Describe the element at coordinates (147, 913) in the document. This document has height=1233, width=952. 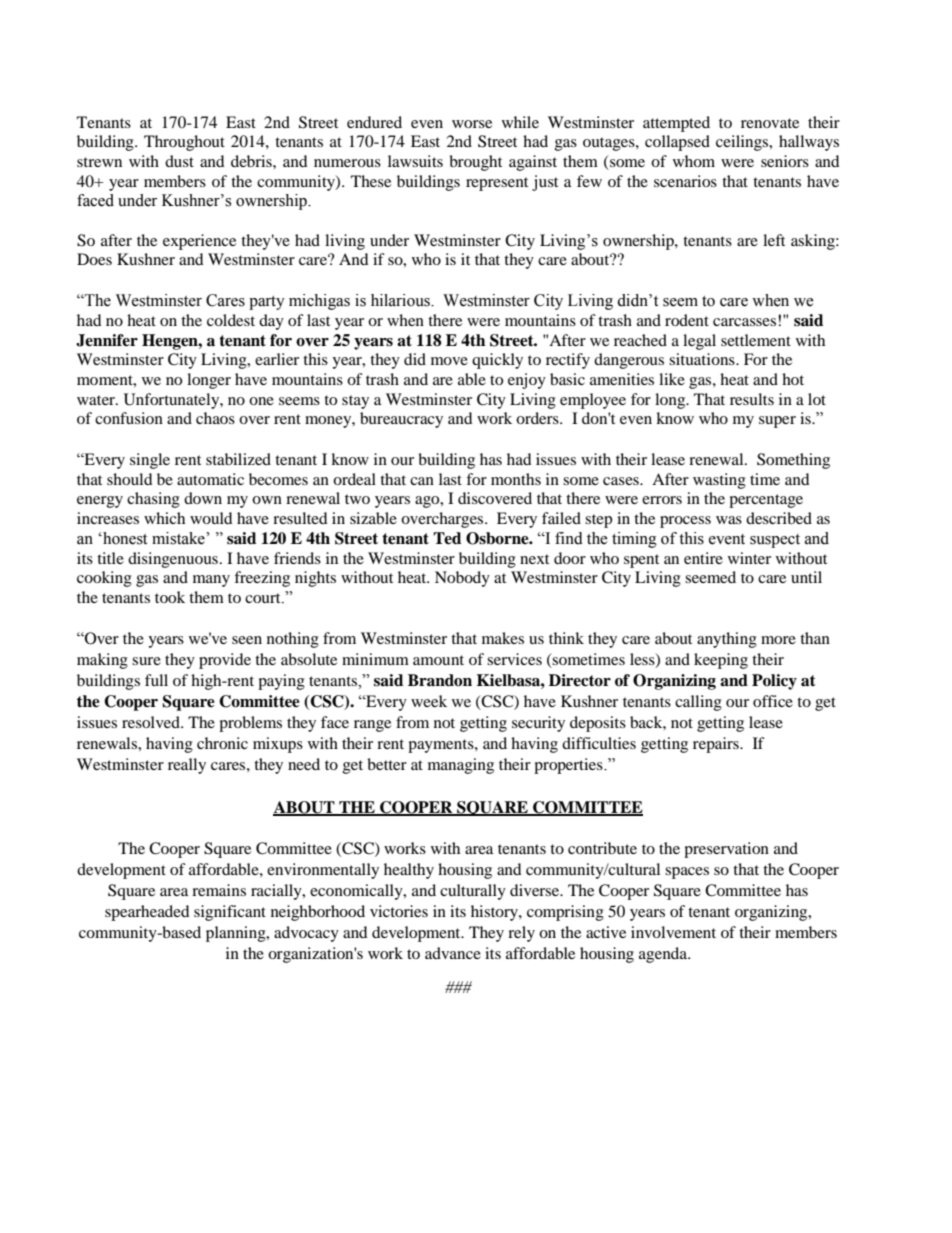
I see `spearheaded` at that location.
